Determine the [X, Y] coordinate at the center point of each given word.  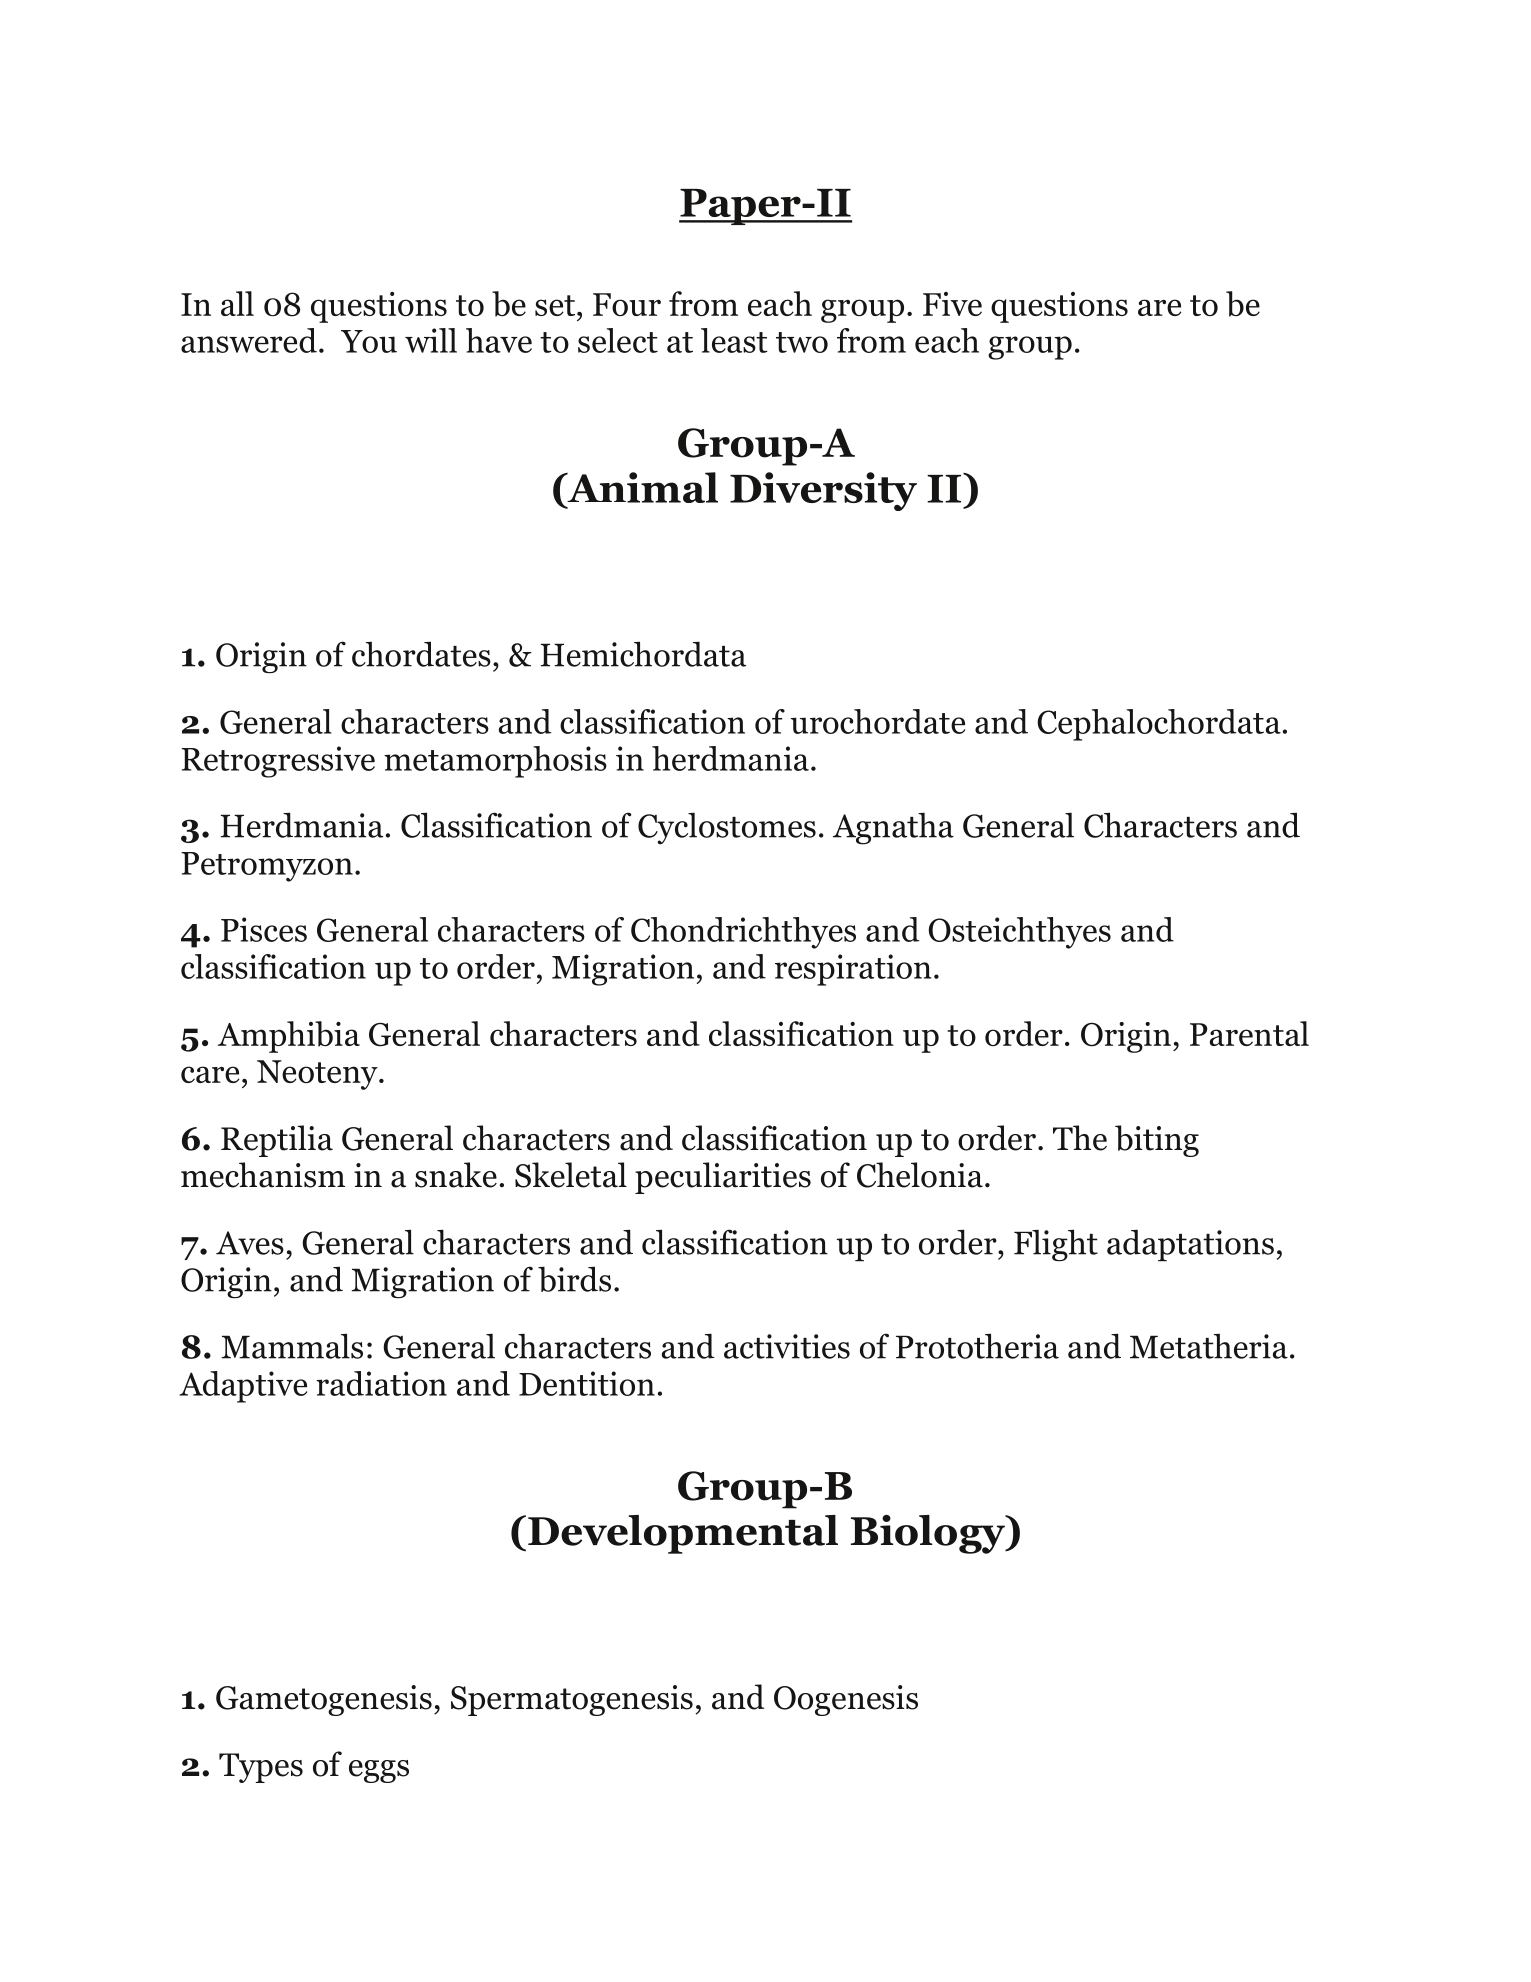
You [369, 341]
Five [952, 304]
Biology [929, 1534]
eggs [379, 1771]
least [734, 340]
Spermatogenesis [572, 1700]
